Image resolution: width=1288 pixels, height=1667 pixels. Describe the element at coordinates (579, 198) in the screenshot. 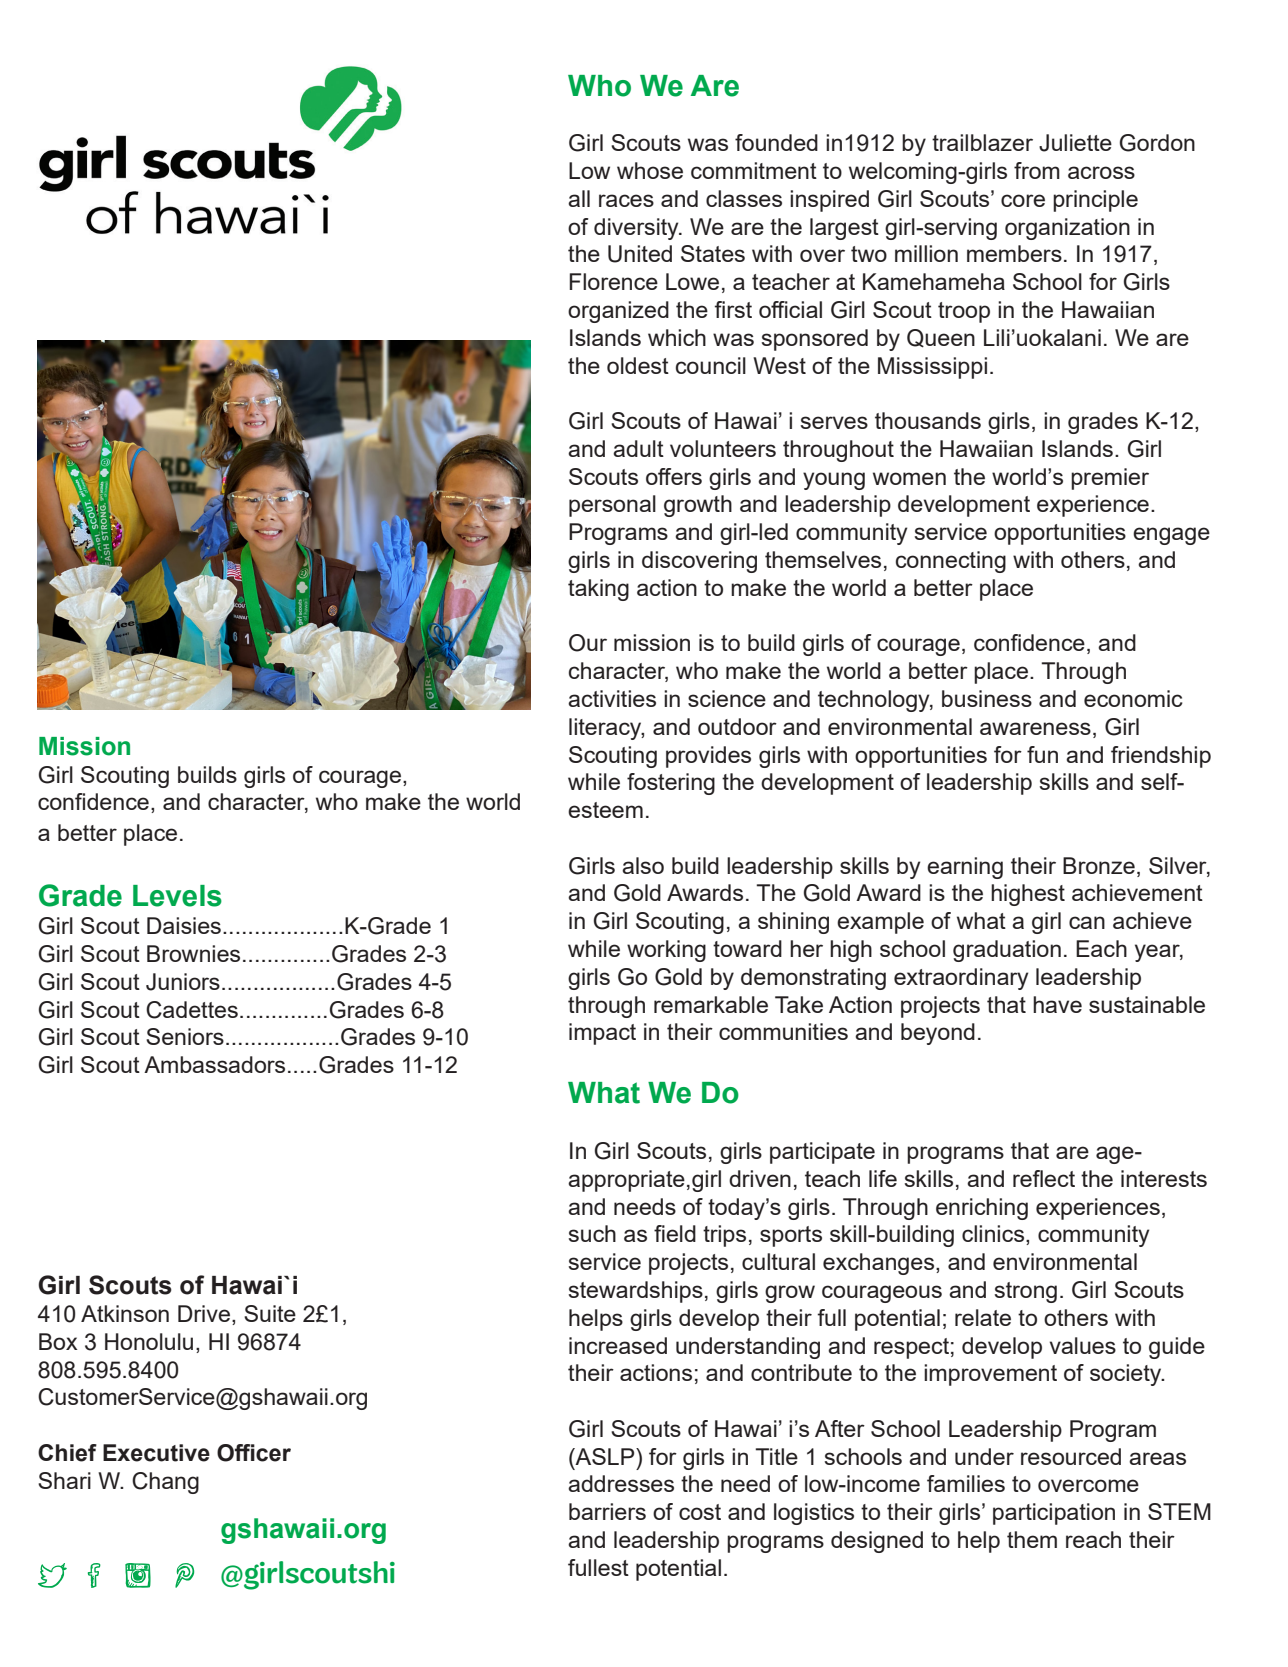

I see `all` at that location.
